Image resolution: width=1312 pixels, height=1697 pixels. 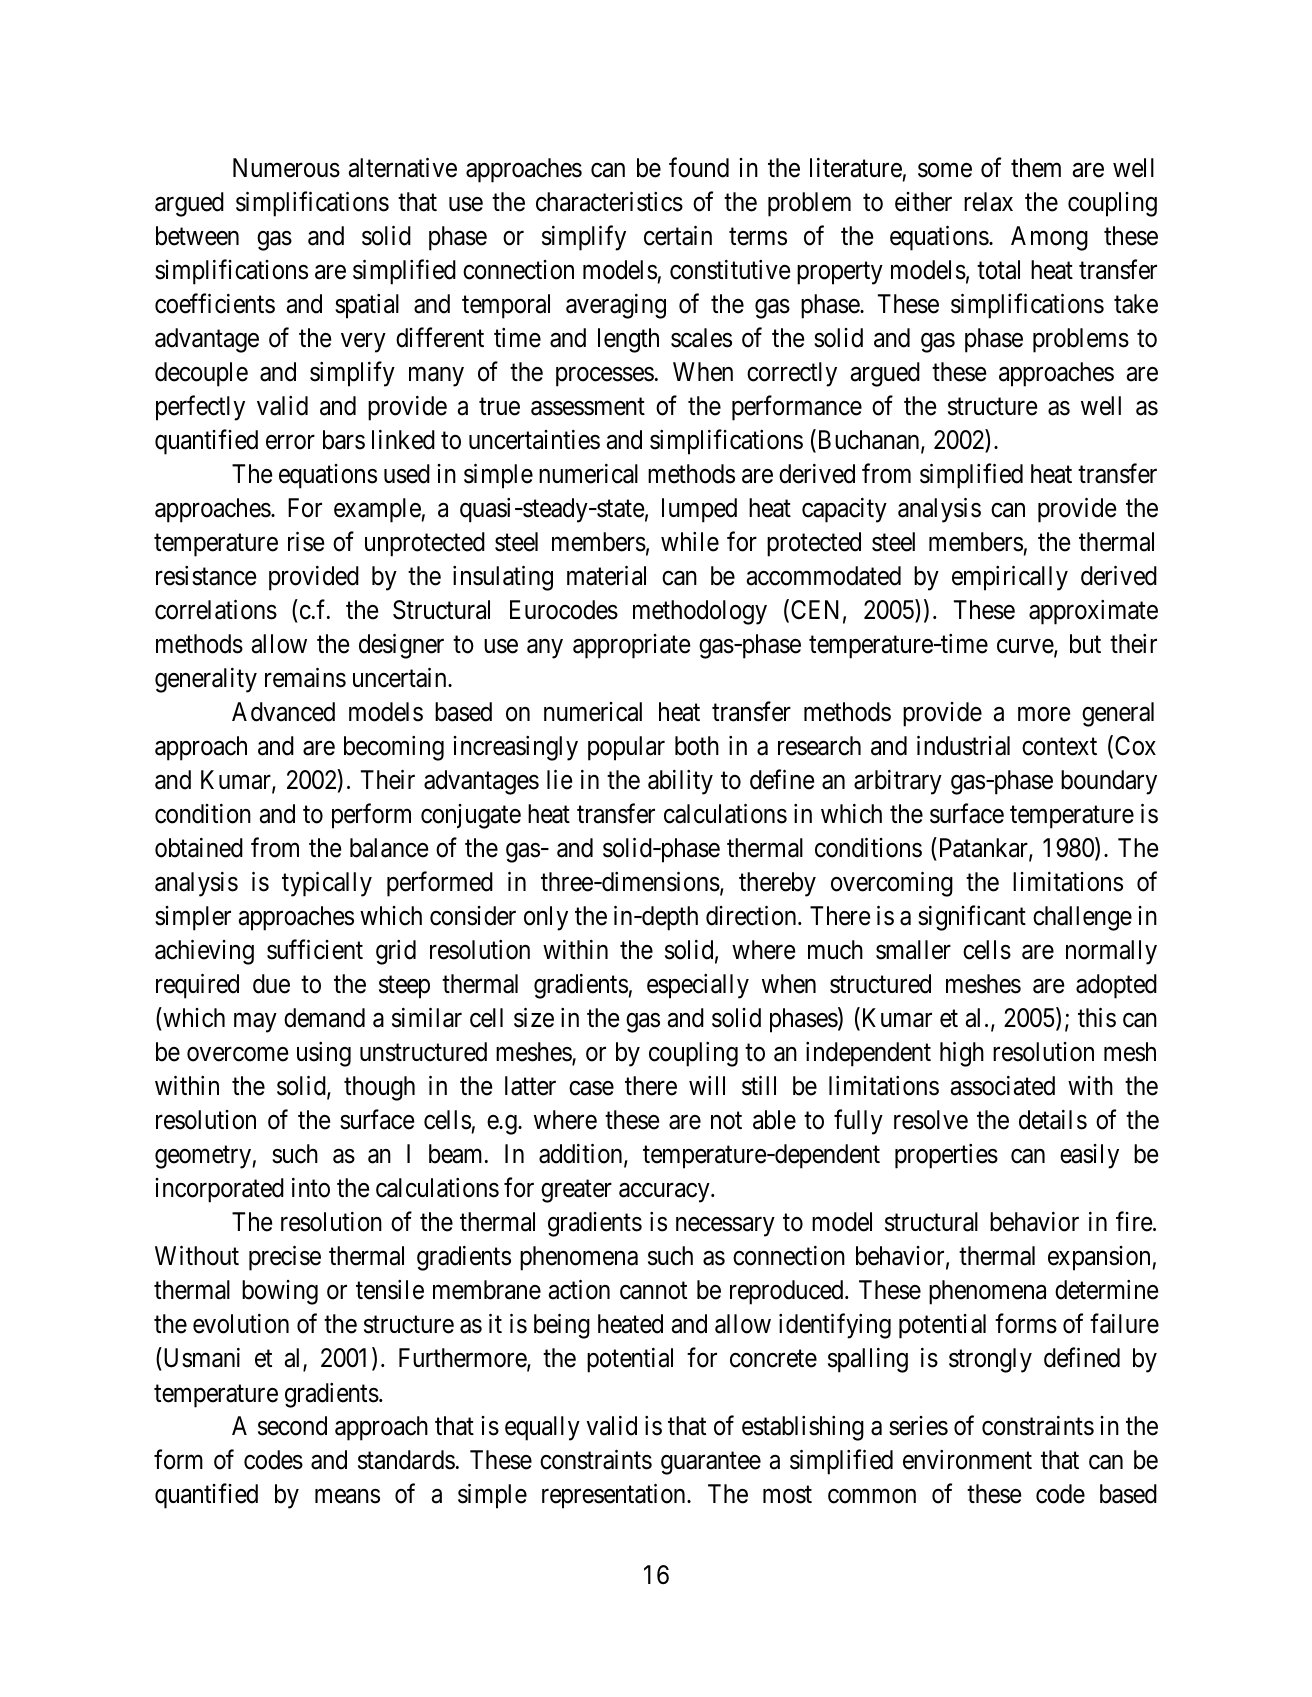 I want to click on relax, so click(x=988, y=202).
